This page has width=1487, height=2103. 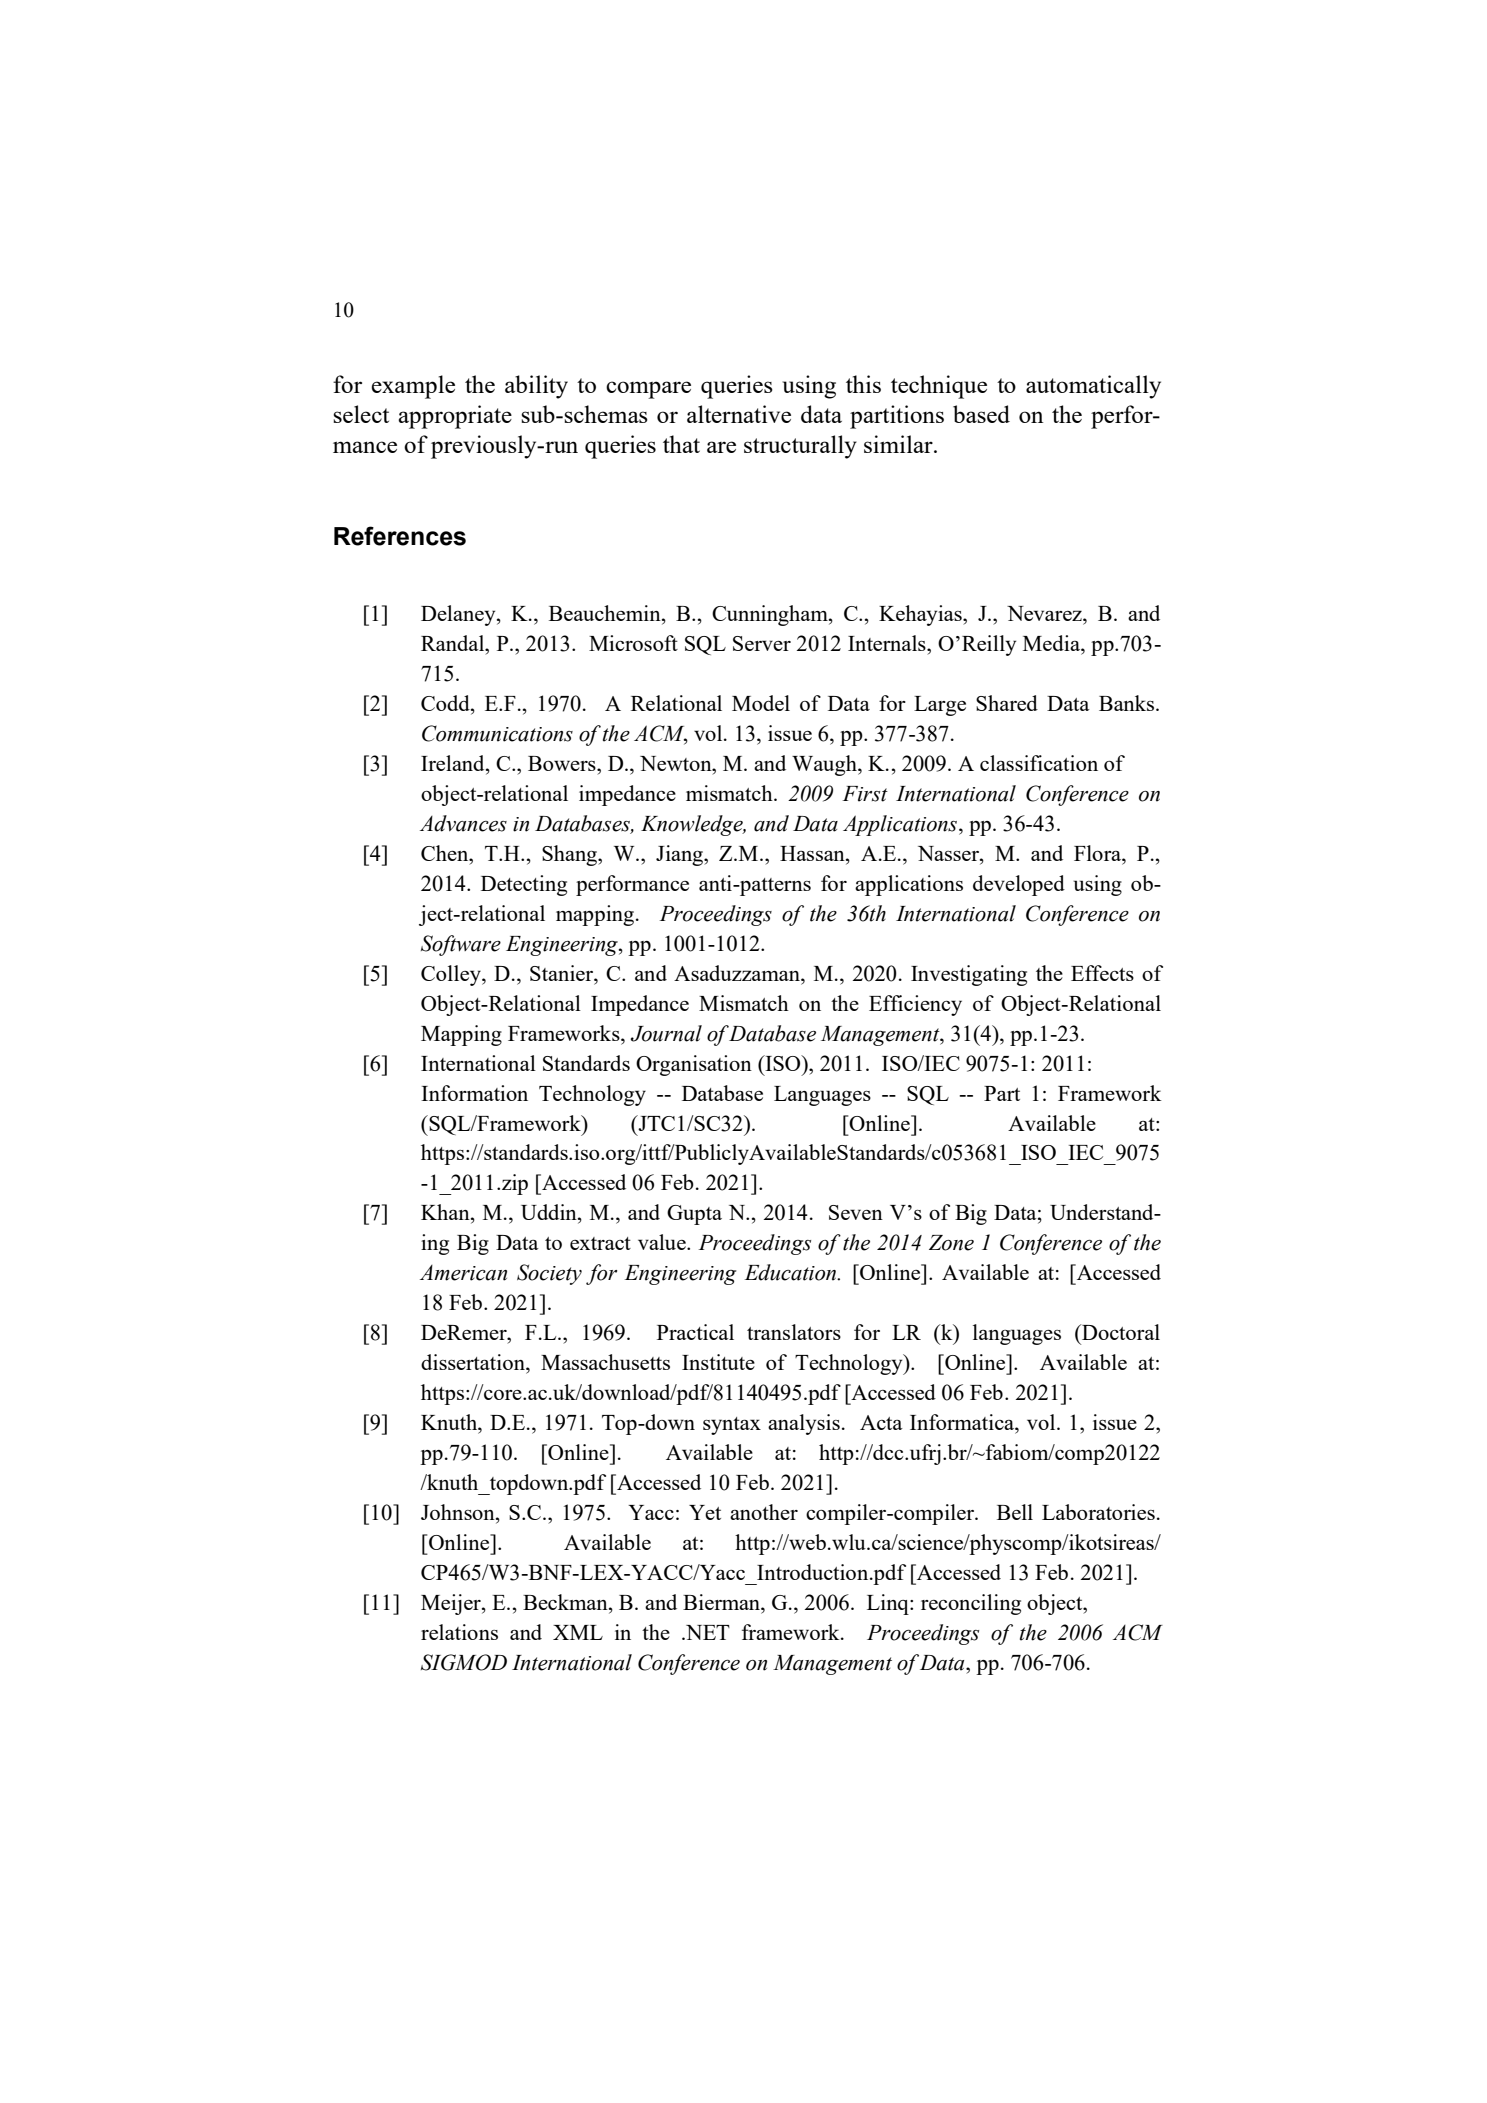 What do you see at coordinates (739, 414) in the page?
I see `alternative` at bounding box center [739, 414].
